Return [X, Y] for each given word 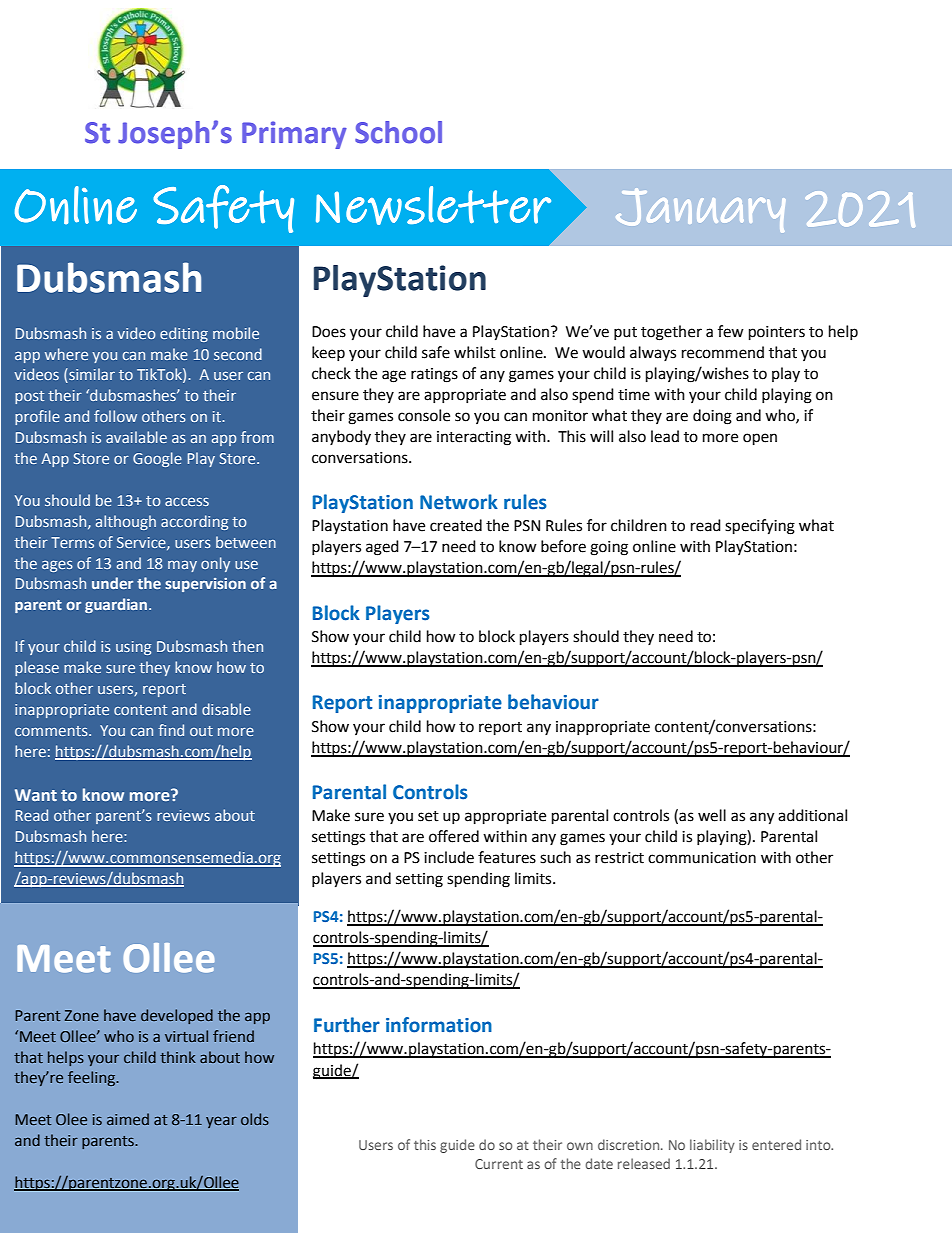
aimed [128, 1119]
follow [115, 416]
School [398, 132]
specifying [760, 527]
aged [382, 548]
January [700, 210]
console [424, 415]
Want [36, 795]
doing [712, 417]
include [449, 857]
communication [702, 858]
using [133, 648]
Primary [294, 135]
